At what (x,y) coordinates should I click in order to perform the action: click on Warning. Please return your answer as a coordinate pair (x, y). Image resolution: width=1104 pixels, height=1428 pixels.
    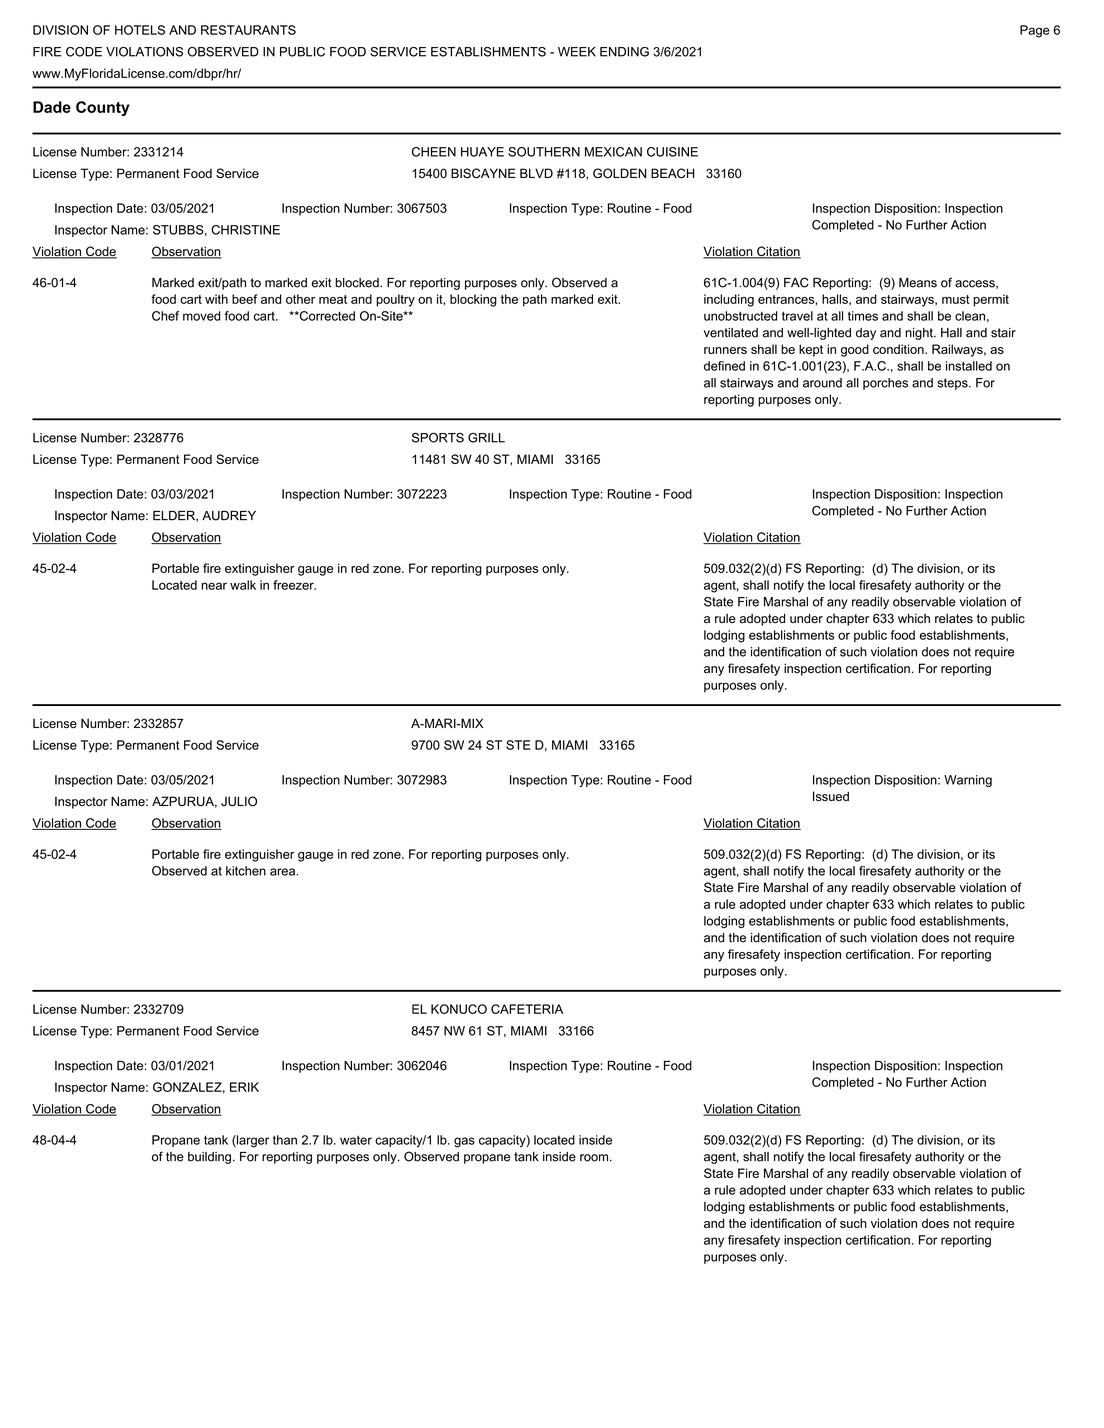
    Looking at the image, I should click on (968, 781).
